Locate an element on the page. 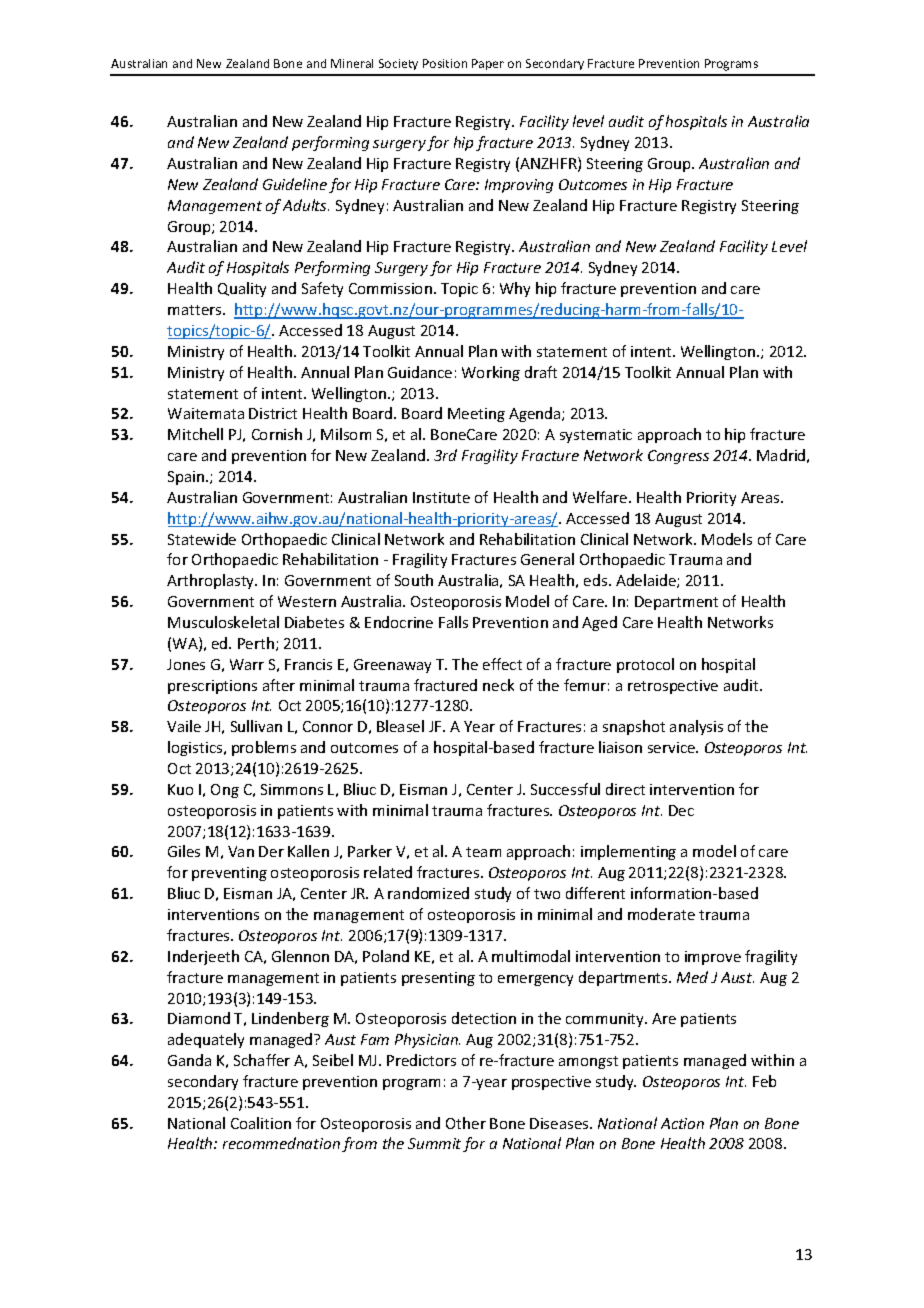 This image has height=1308, width=924. Guideline is located at coordinates (295, 184).
